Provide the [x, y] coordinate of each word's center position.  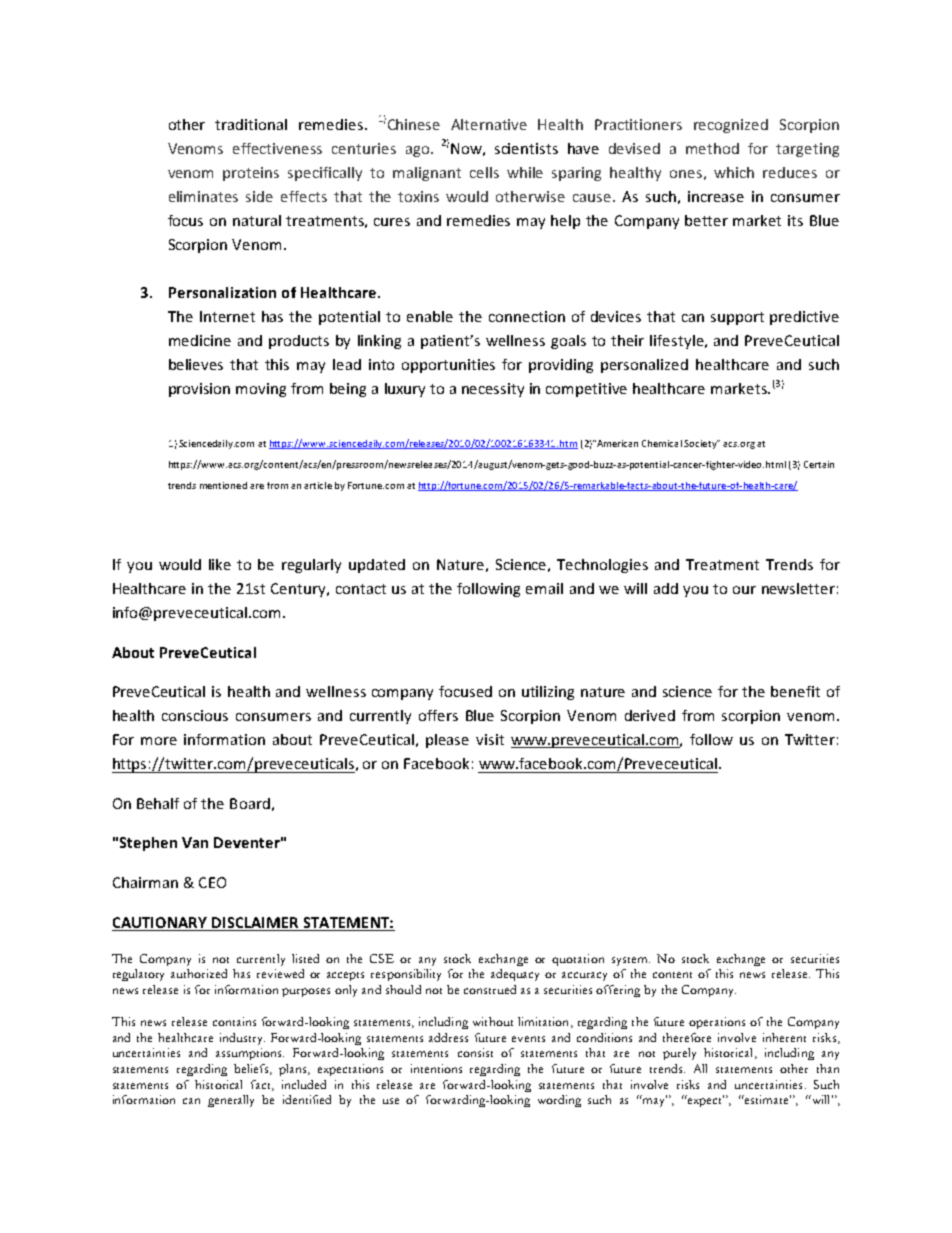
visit [490, 739]
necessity [493, 390]
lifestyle [678, 342]
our [744, 590]
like [220, 564]
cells [484, 172]
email [544, 588]
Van [195, 842]
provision [199, 390]
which [734, 172]
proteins [251, 174]
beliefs [252, 1069]
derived [650, 715]
